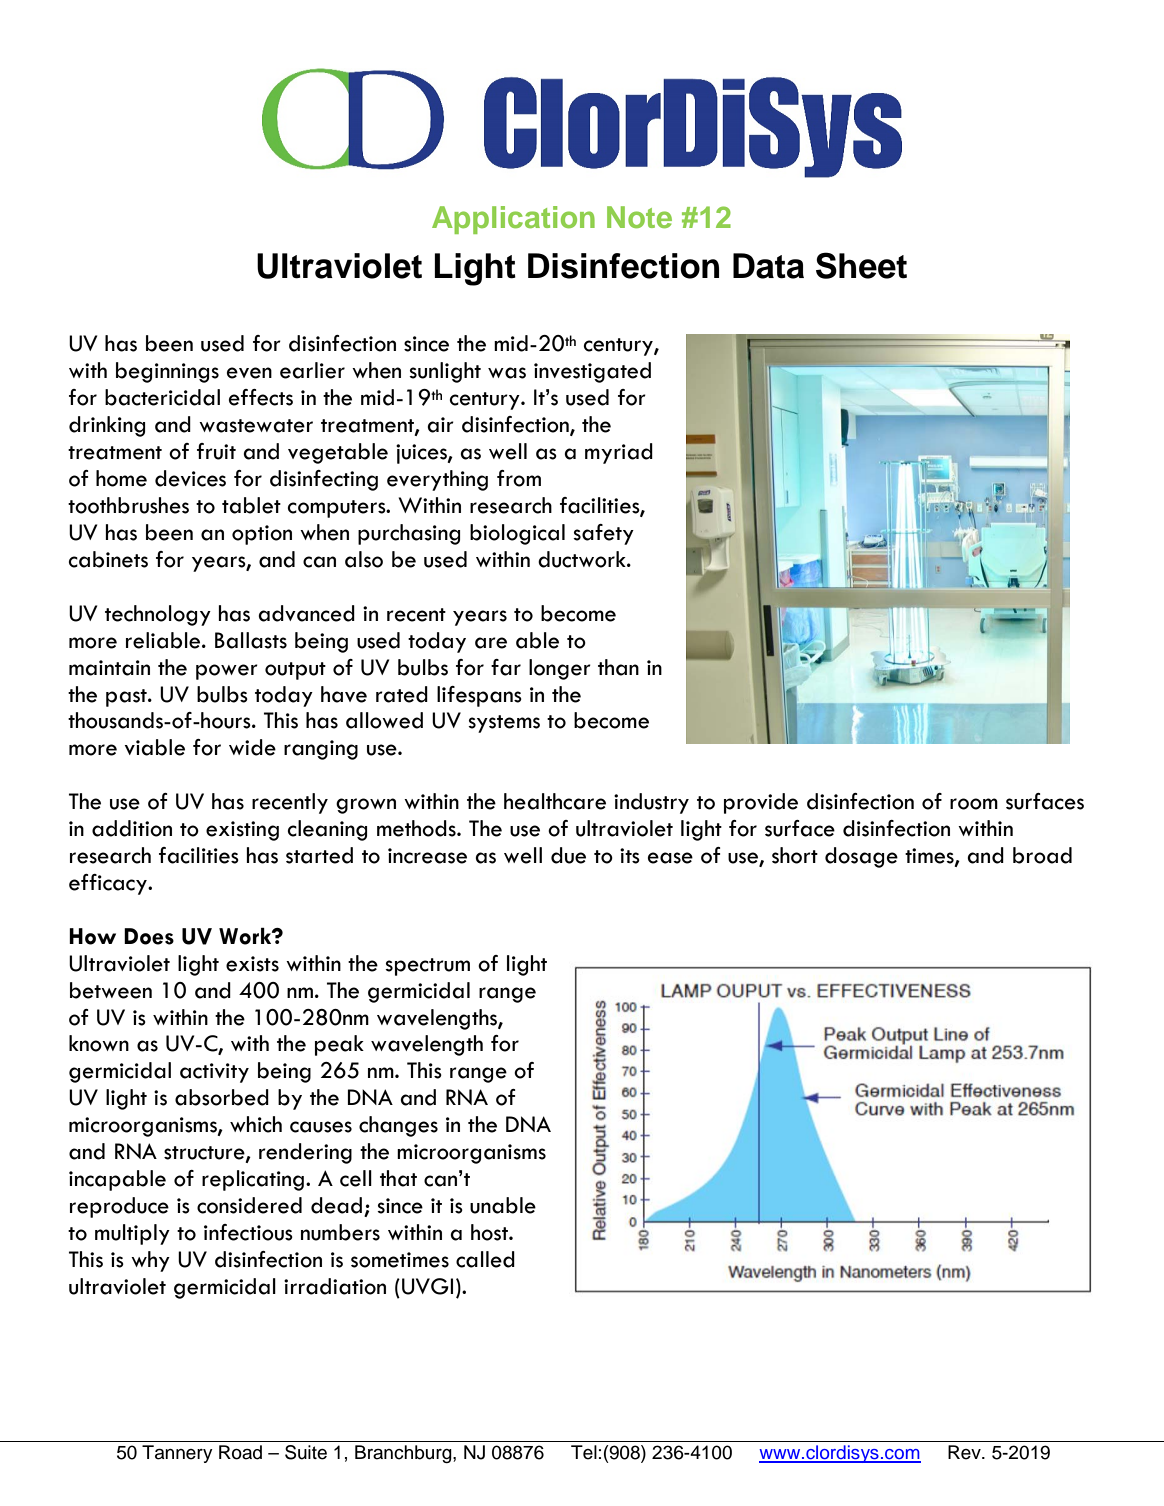 The height and width of the screenshot is (1506, 1164). What do you see at coordinates (306, 1452) in the screenshot?
I see `Suite` at bounding box center [306, 1452].
